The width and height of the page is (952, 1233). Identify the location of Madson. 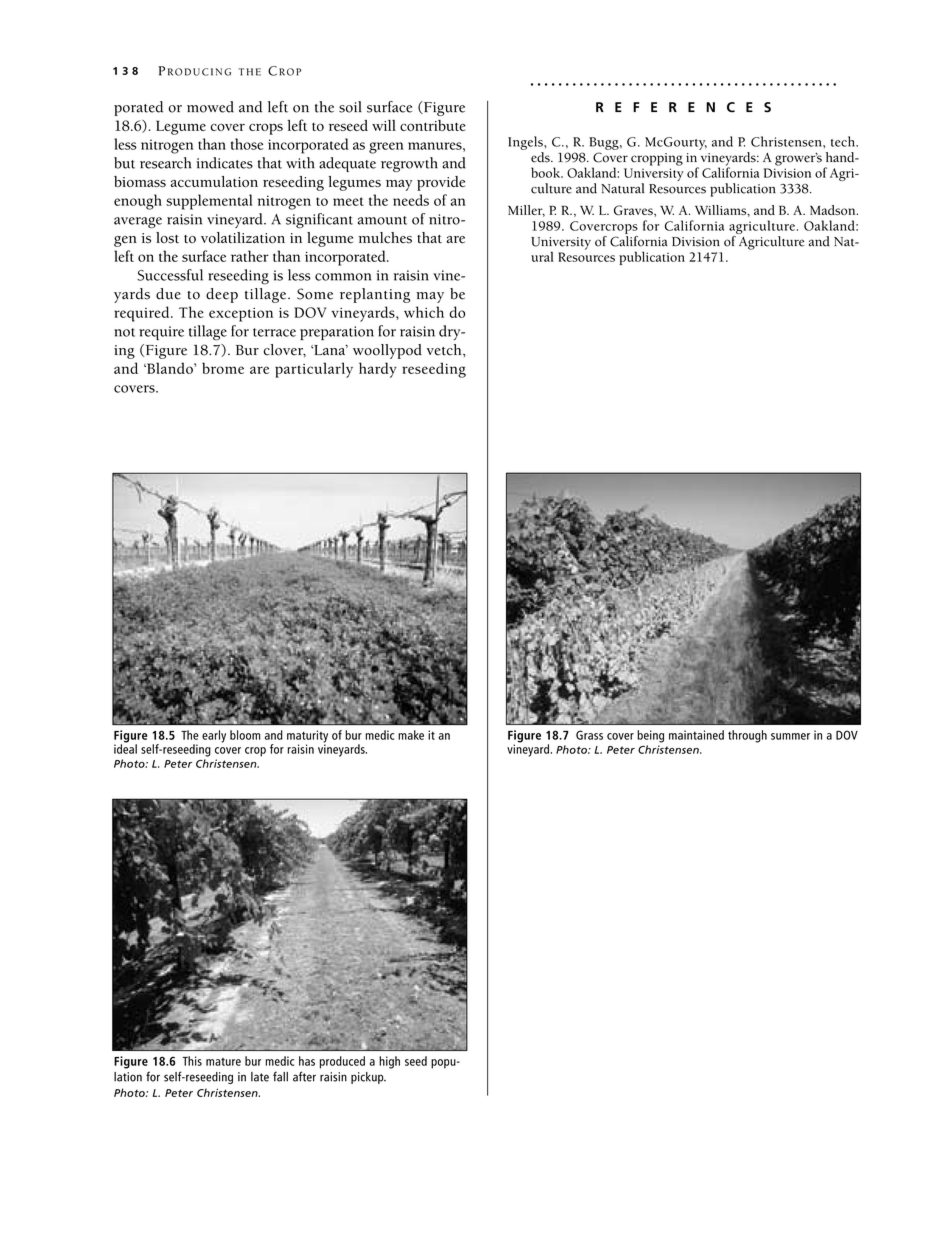
(834, 210).
